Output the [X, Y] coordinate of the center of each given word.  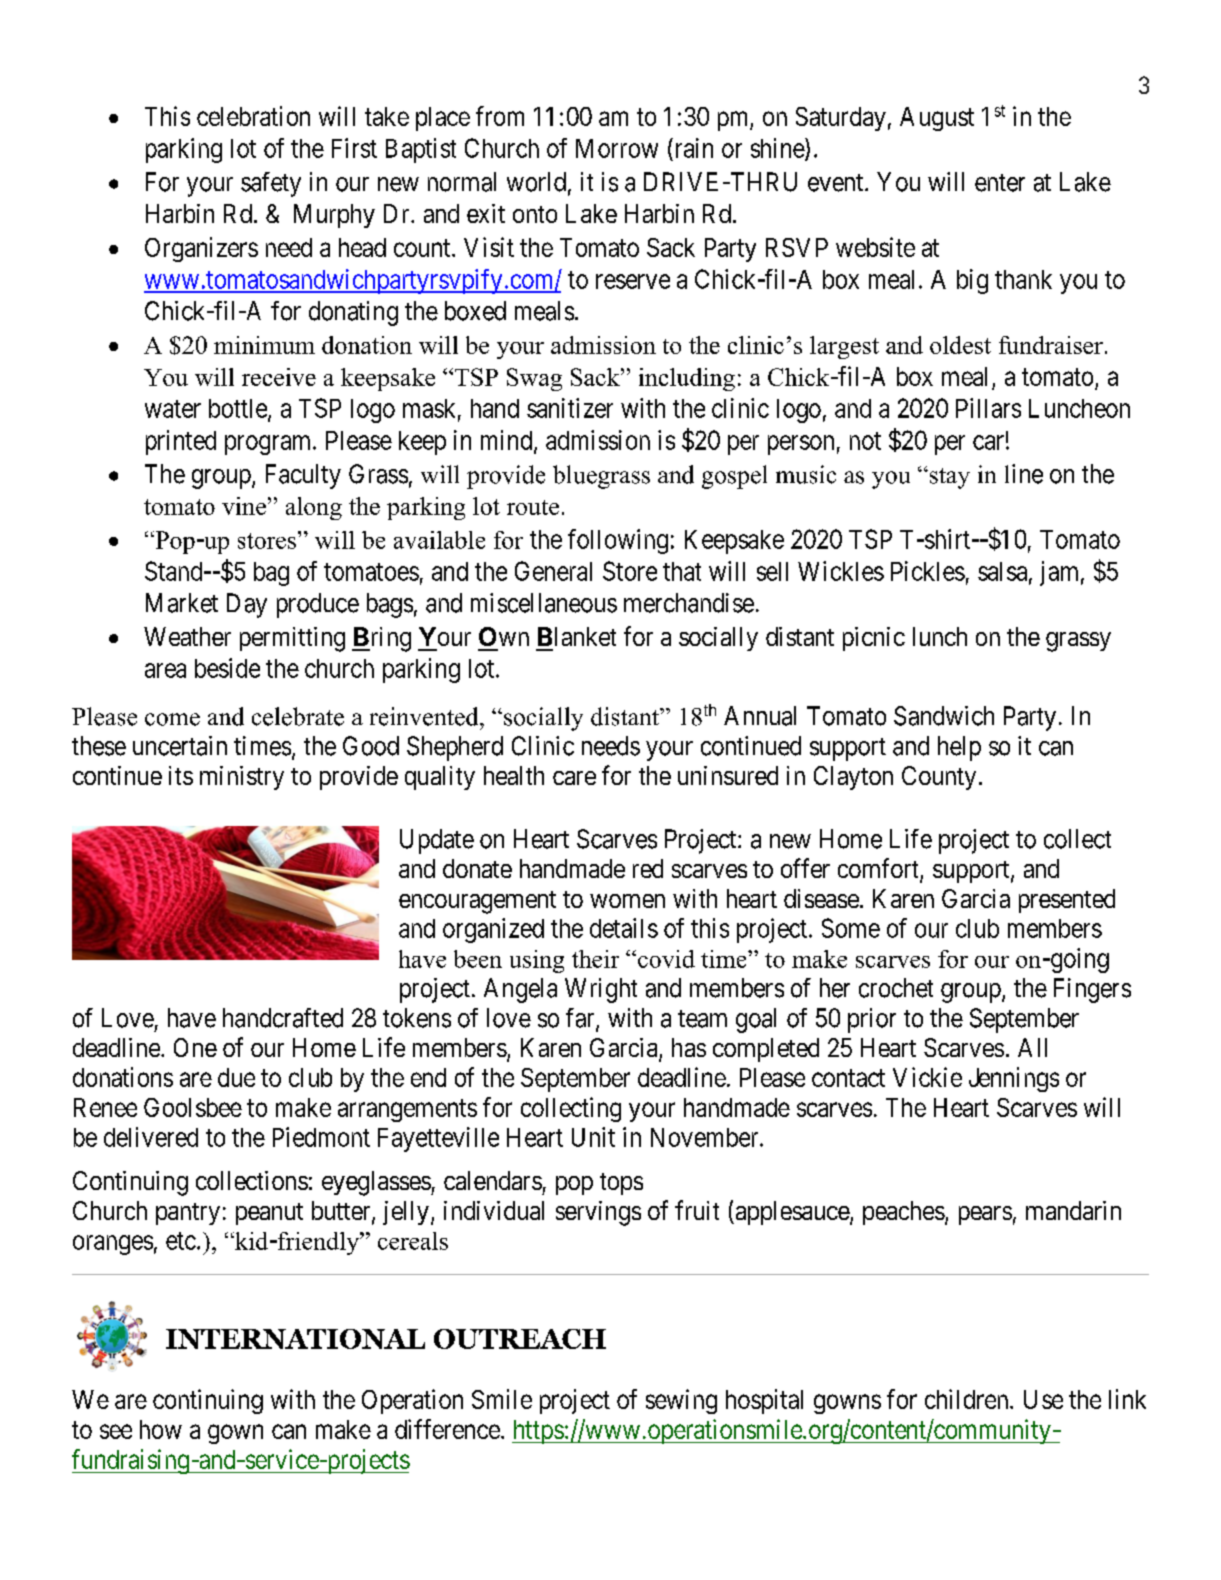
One [195, 1047]
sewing [681, 1401]
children [968, 1399]
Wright [601, 990]
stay [948, 478]
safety [271, 184]
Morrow [617, 148]
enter [1000, 183]
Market [182, 603]
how [161, 1429]
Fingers [1092, 990]
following [618, 541]
